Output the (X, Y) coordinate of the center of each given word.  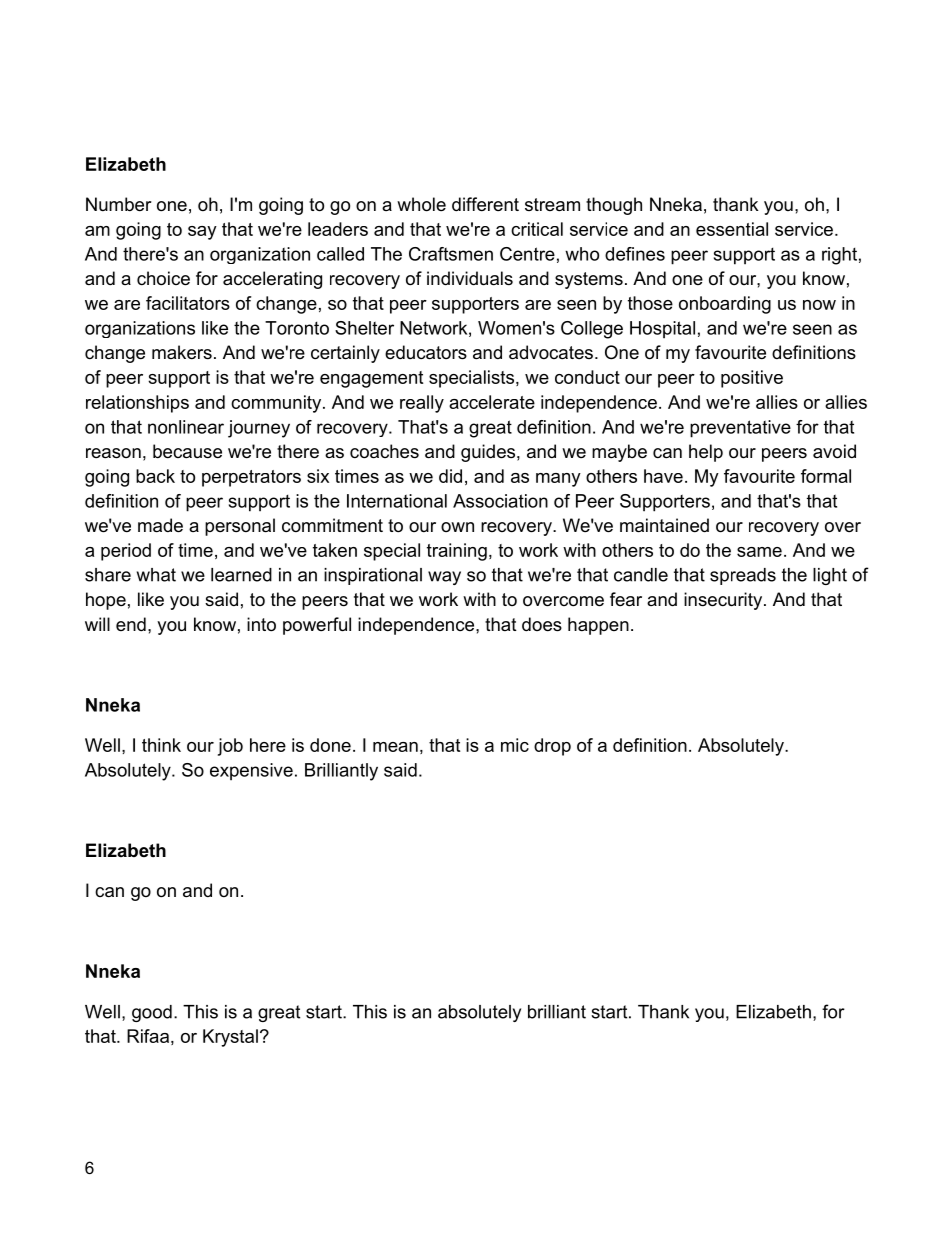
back (155, 476)
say (202, 233)
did (450, 476)
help (706, 453)
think (161, 745)
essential (732, 229)
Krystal (230, 1038)
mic (515, 745)
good (152, 1013)
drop (552, 747)
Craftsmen (451, 254)
